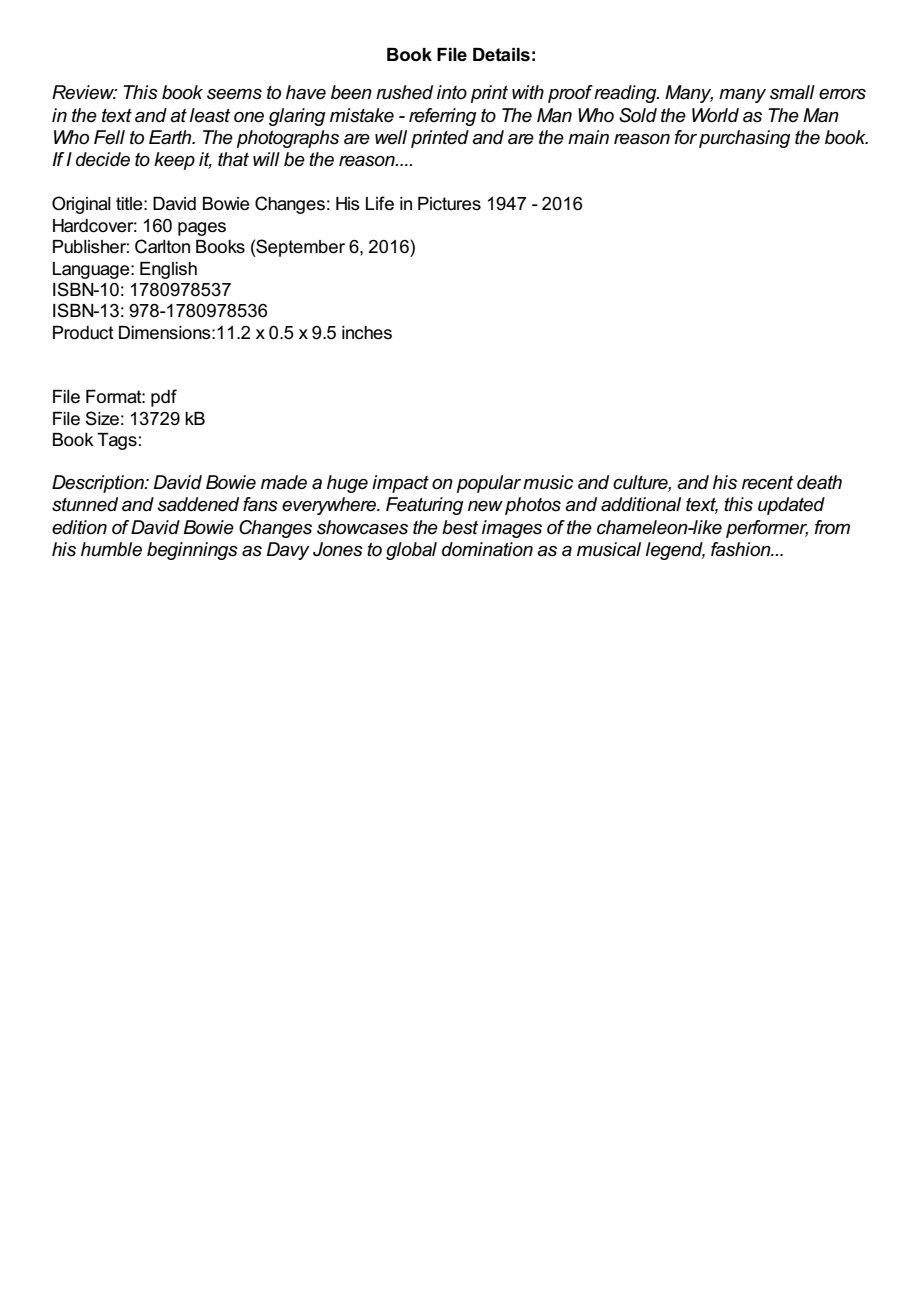 The width and height of the screenshot is (924, 1308). What do you see at coordinates (489, 484) in the screenshot?
I see `popular` at bounding box center [489, 484].
